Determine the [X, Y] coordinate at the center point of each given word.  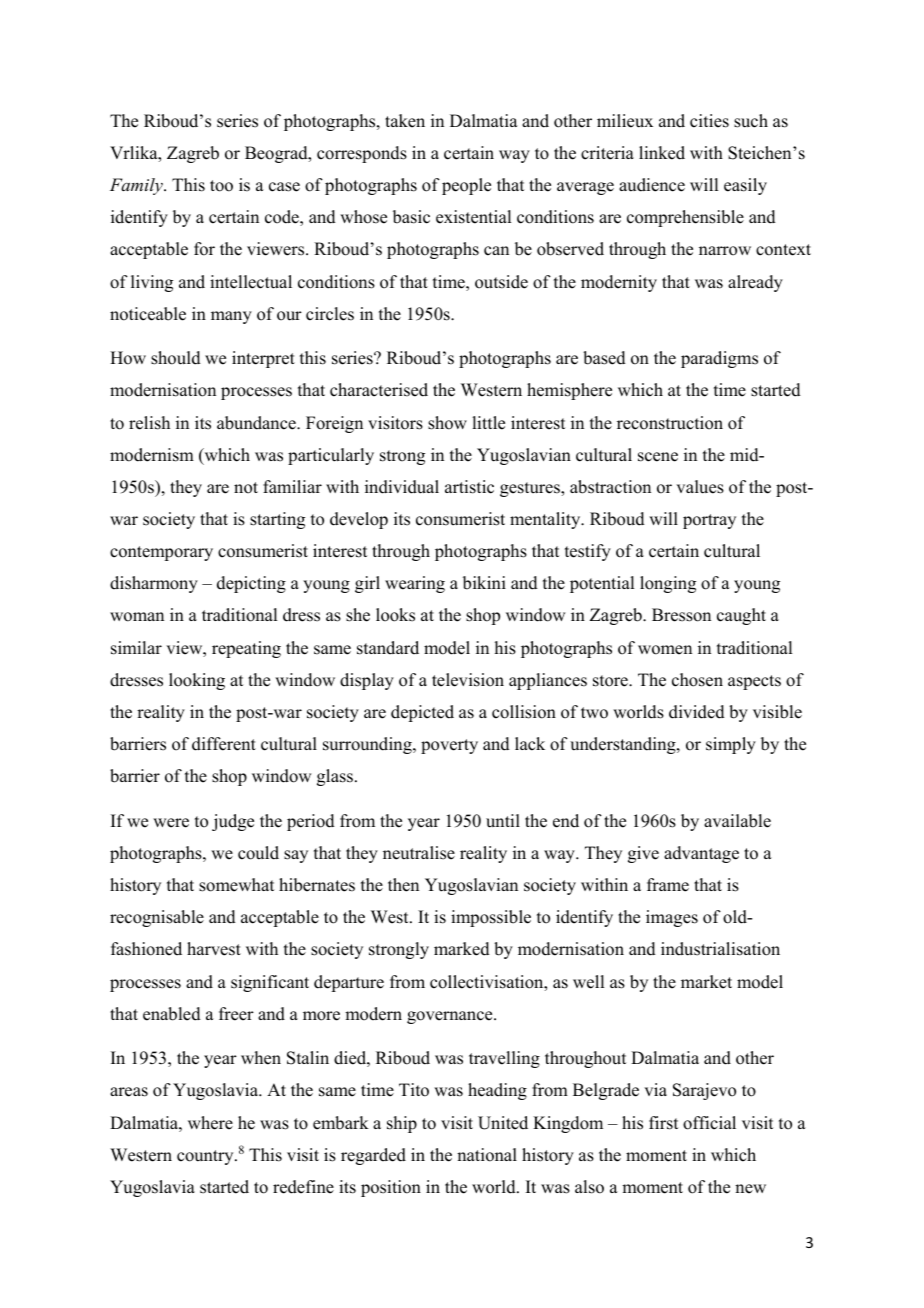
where [210, 1123]
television [468, 680]
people [466, 186]
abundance [257, 423]
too [221, 186]
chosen [697, 680]
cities [709, 121]
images [672, 918]
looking [197, 681]
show [447, 423]
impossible [491, 918]
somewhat [236, 885]
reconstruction [670, 423]
